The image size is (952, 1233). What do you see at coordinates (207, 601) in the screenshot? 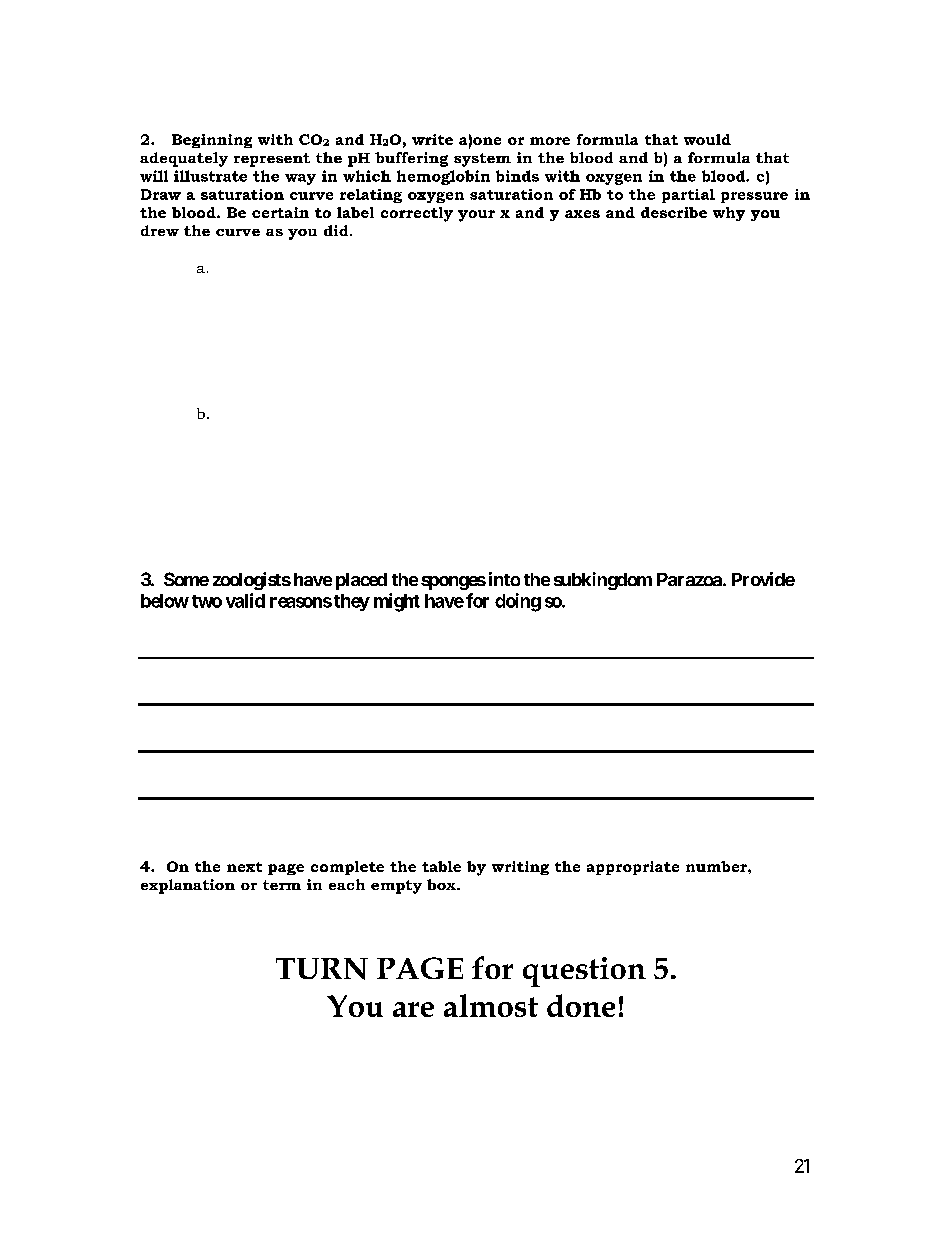
I see `two` at bounding box center [207, 601].
